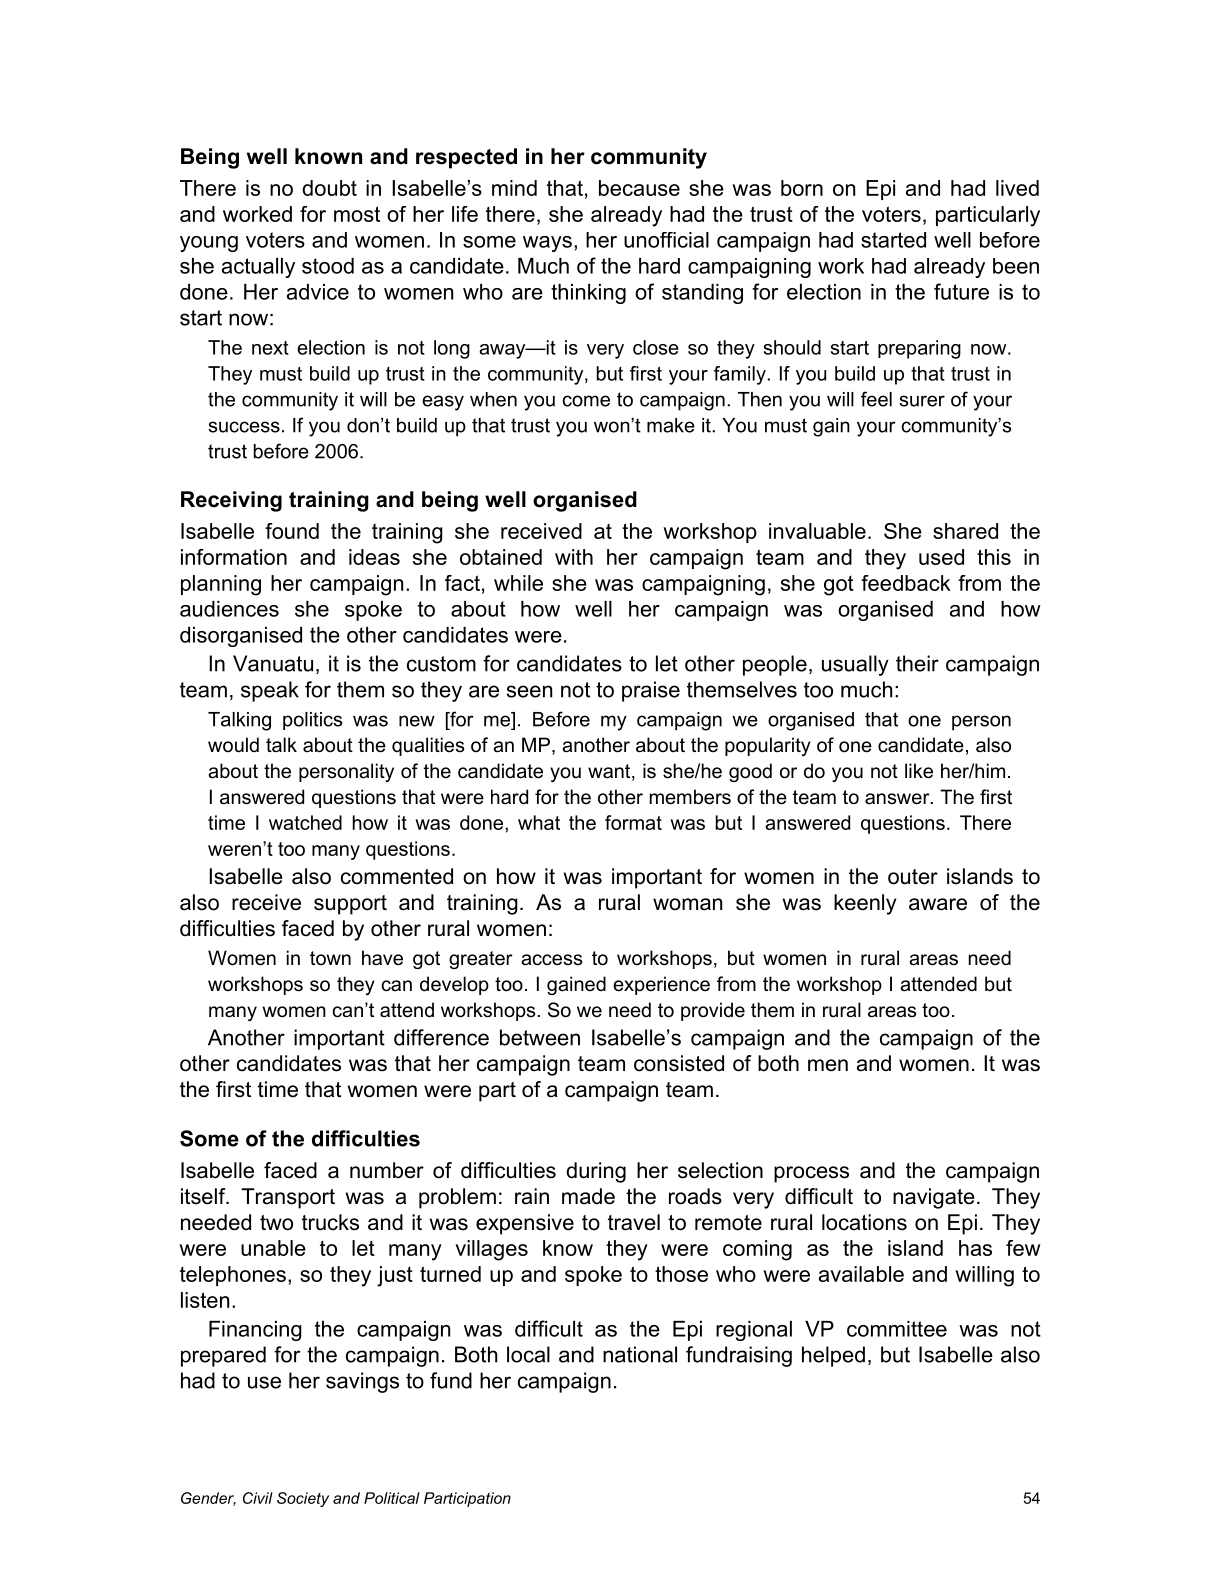  What do you see at coordinates (833, 1356) in the screenshot?
I see `helped` at bounding box center [833, 1356].
